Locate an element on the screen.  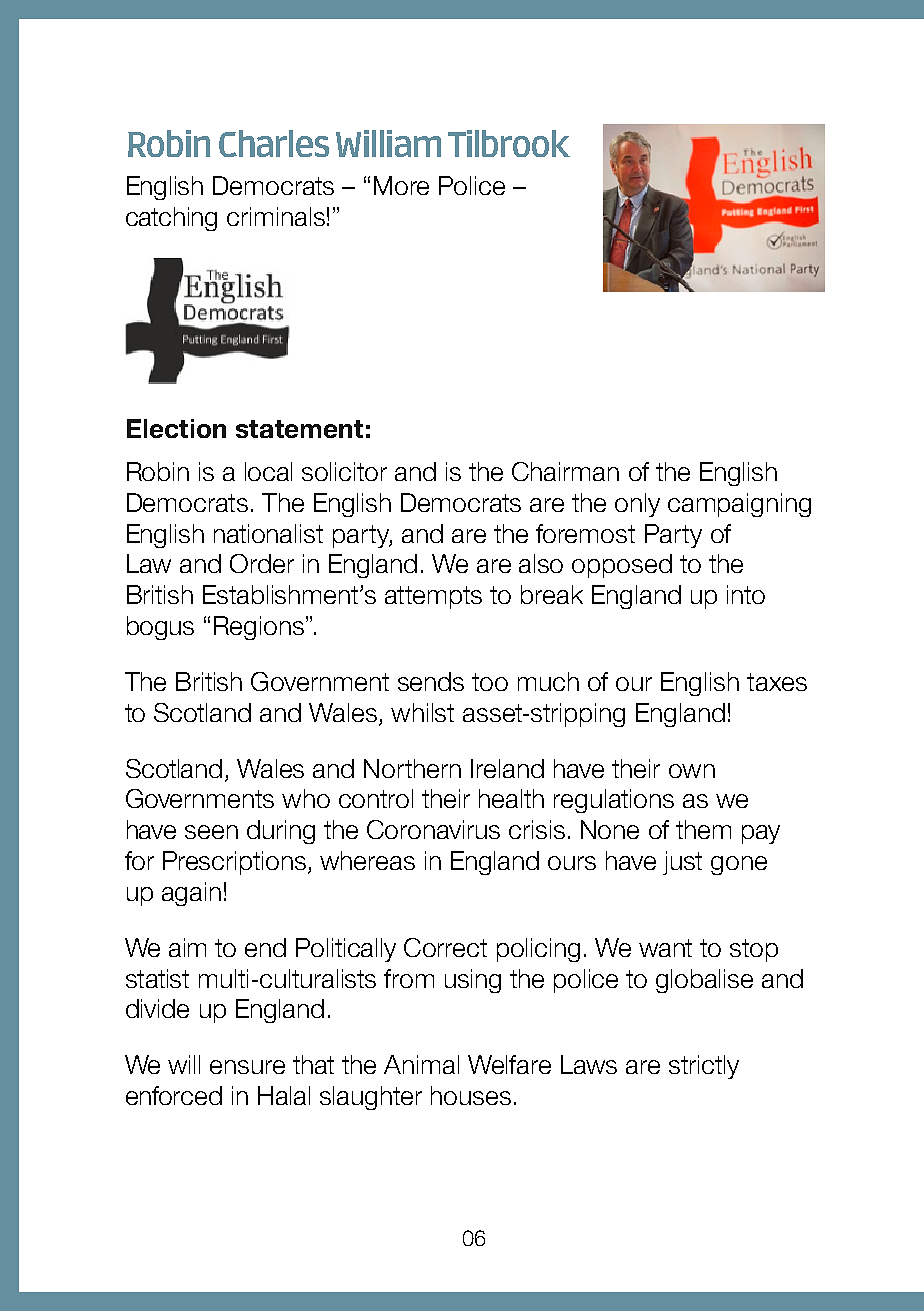
ensure is located at coordinates (247, 1067).
